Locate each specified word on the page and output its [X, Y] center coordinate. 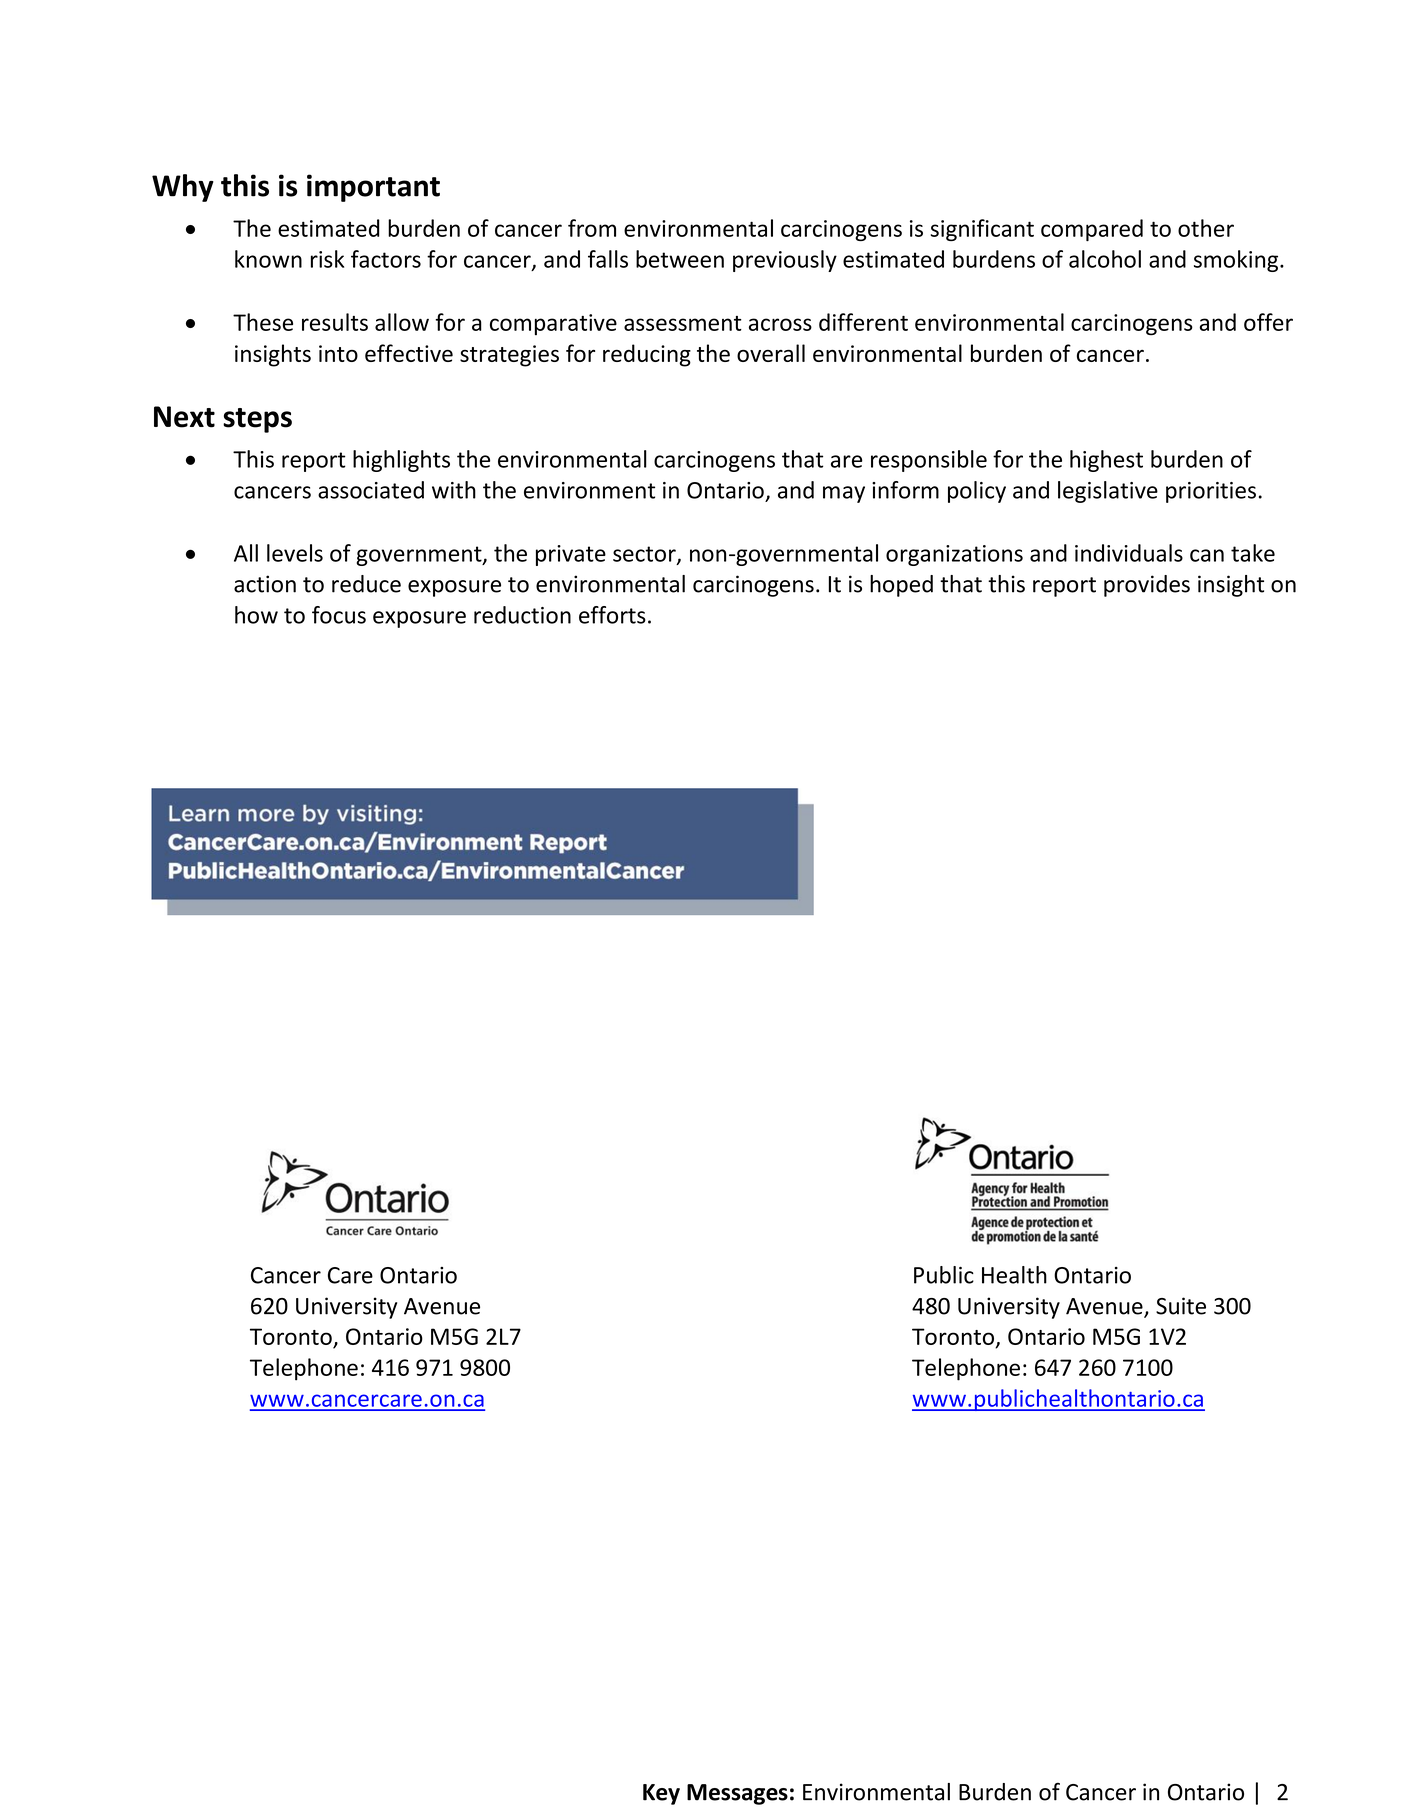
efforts [612, 615]
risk [327, 259]
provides [1147, 586]
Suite [1181, 1306]
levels [295, 553]
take [1253, 553]
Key [661, 1794]
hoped [901, 586]
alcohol [1105, 259]
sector [645, 555]
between [680, 259]
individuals [1129, 553]
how [256, 615]
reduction [522, 615]
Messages [737, 1794]
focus [339, 615]
